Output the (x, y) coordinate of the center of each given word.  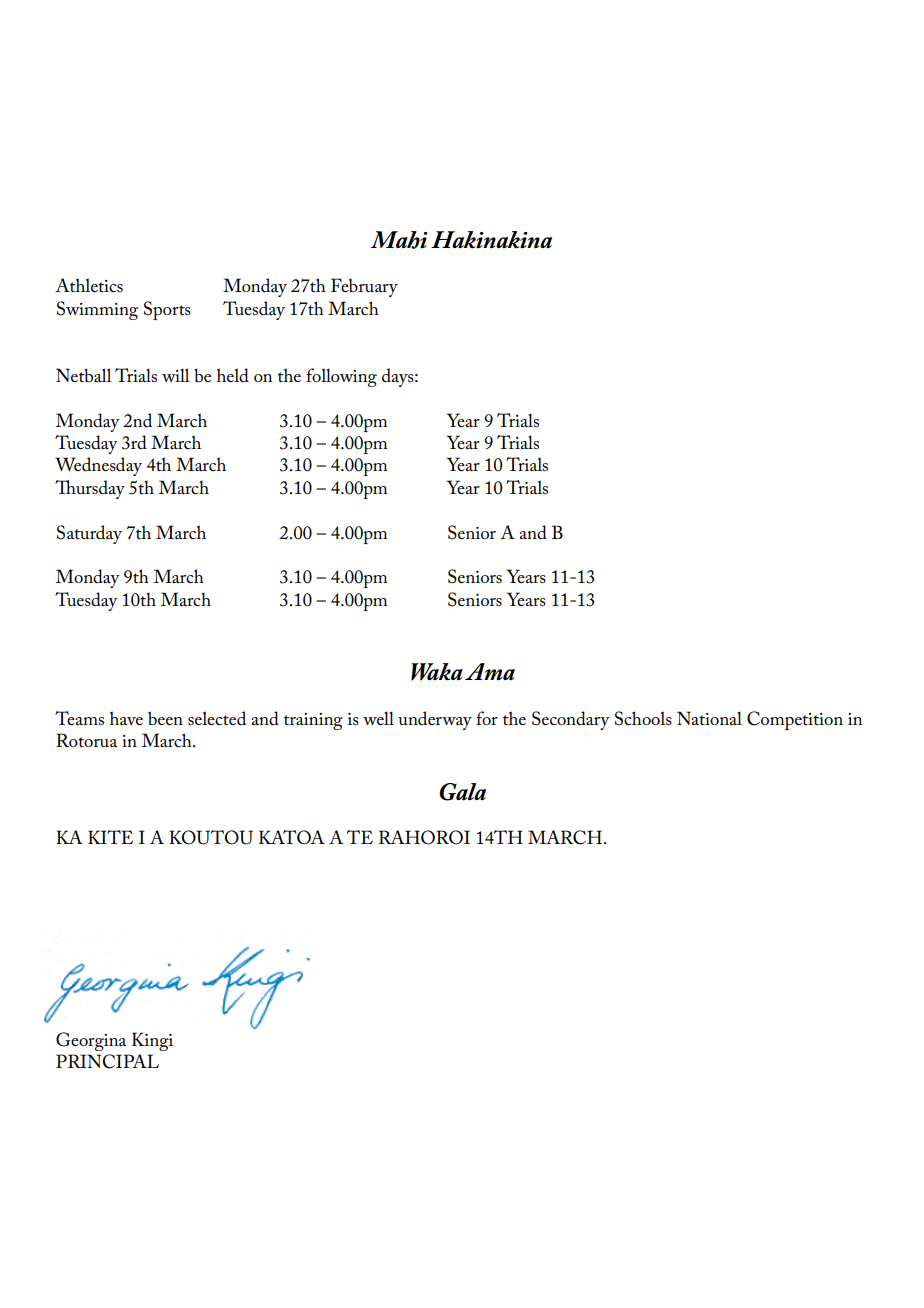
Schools (643, 718)
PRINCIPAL (107, 1061)
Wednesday (98, 466)
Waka (437, 672)
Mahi (399, 240)
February (364, 287)
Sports (167, 310)
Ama (490, 672)
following (341, 377)
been (165, 718)
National (709, 718)
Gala (462, 792)
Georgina (91, 1041)
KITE (110, 837)
